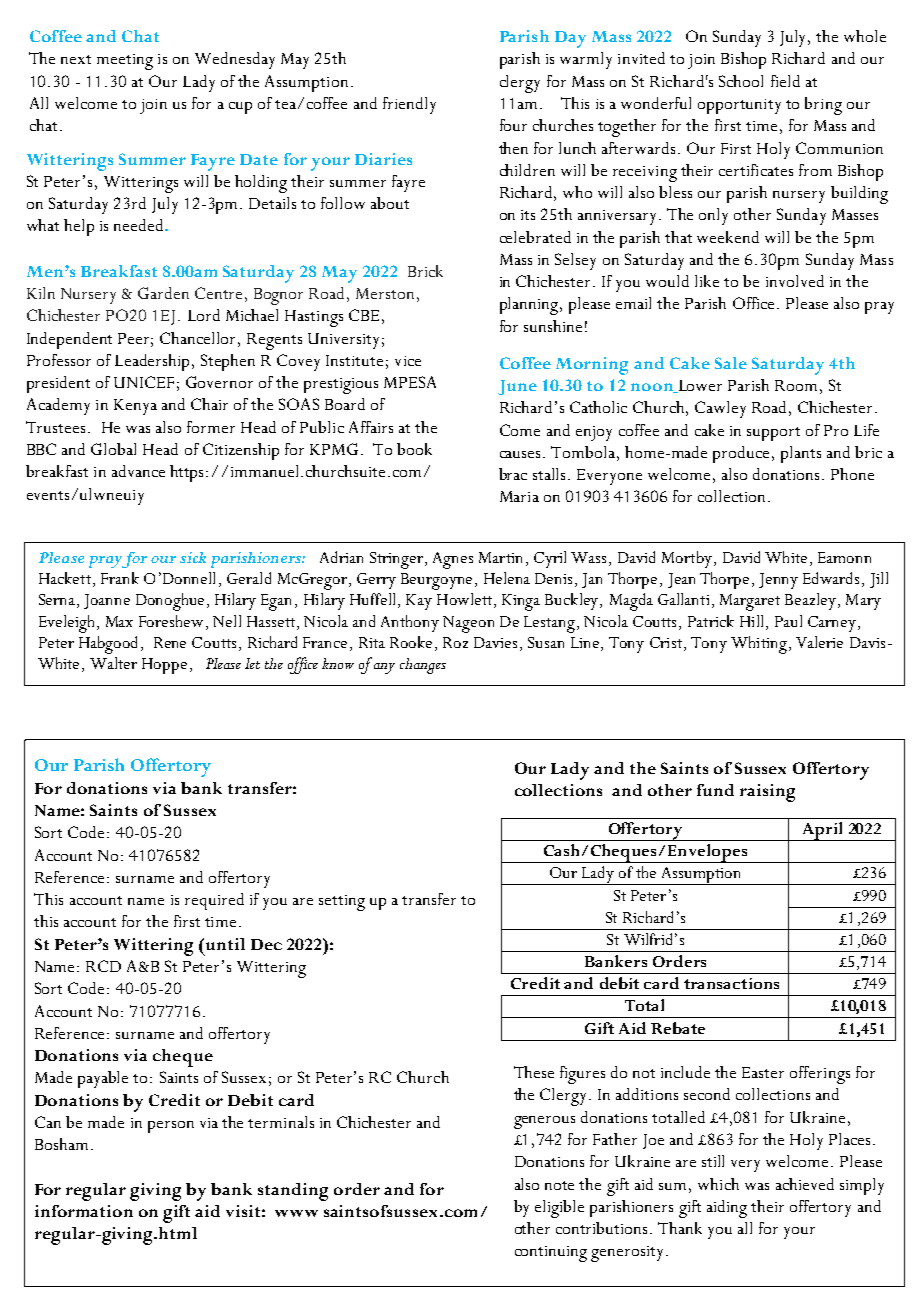  I want to click on advance, so click(138, 471).
